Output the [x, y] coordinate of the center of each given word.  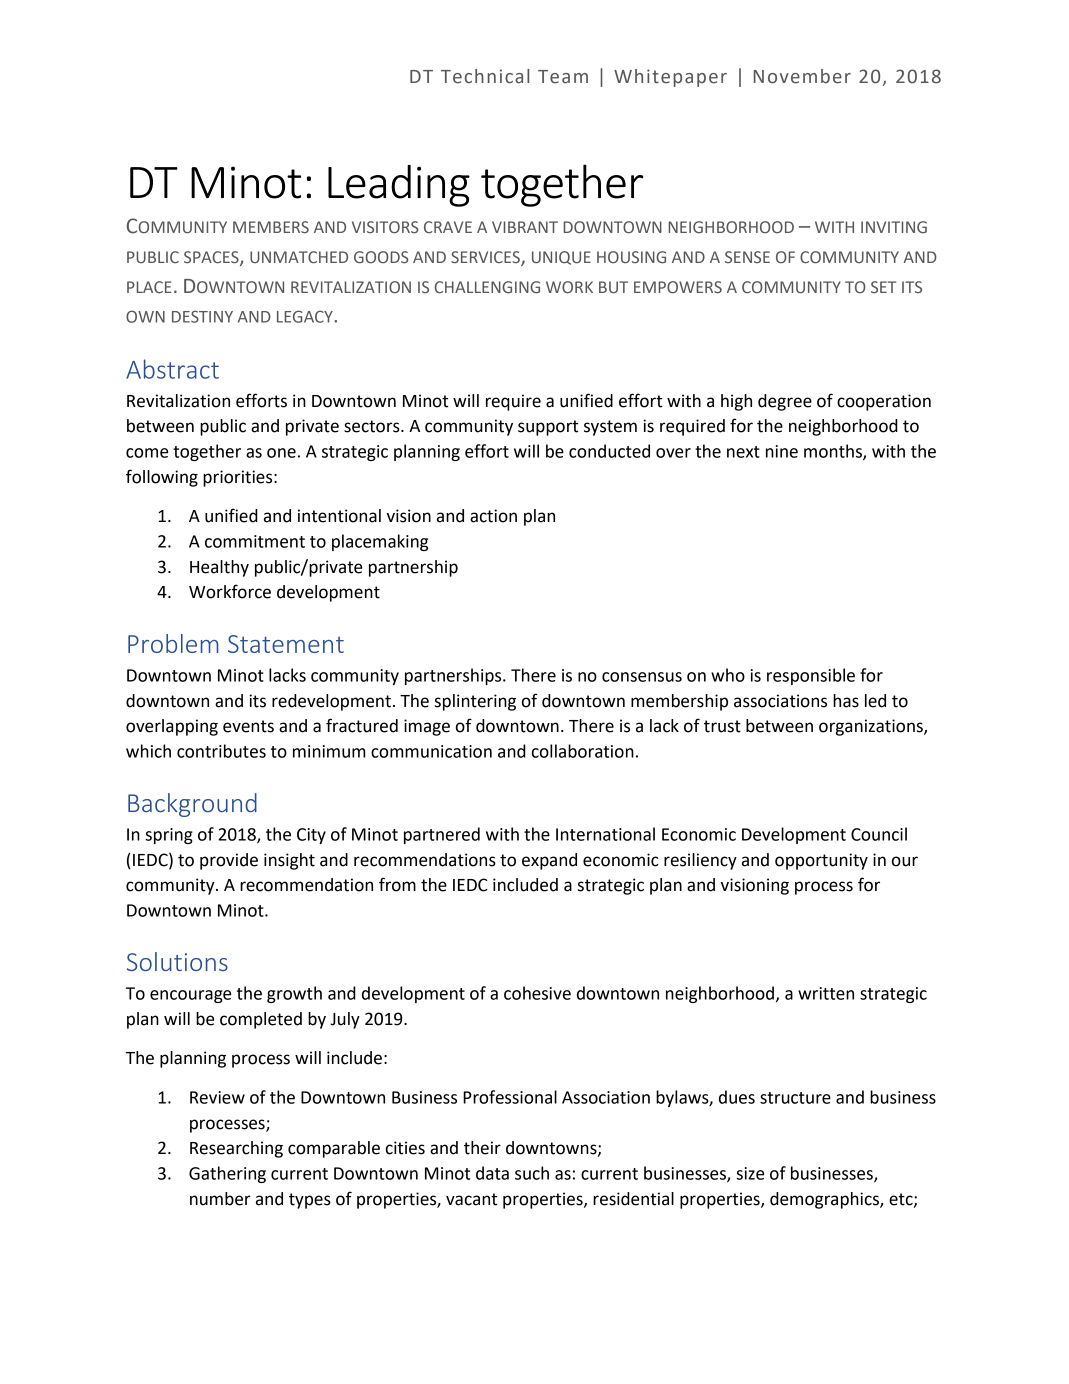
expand [549, 861]
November [802, 76]
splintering [475, 702]
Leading [399, 186]
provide [229, 861]
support [548, 428]
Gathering [227, 1174]
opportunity [821, 861]
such [532, 1173]
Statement [286, 644]
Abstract [172, 369]
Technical [485, 76]
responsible [811, 676]
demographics [825, 1200]
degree [785, 402]
